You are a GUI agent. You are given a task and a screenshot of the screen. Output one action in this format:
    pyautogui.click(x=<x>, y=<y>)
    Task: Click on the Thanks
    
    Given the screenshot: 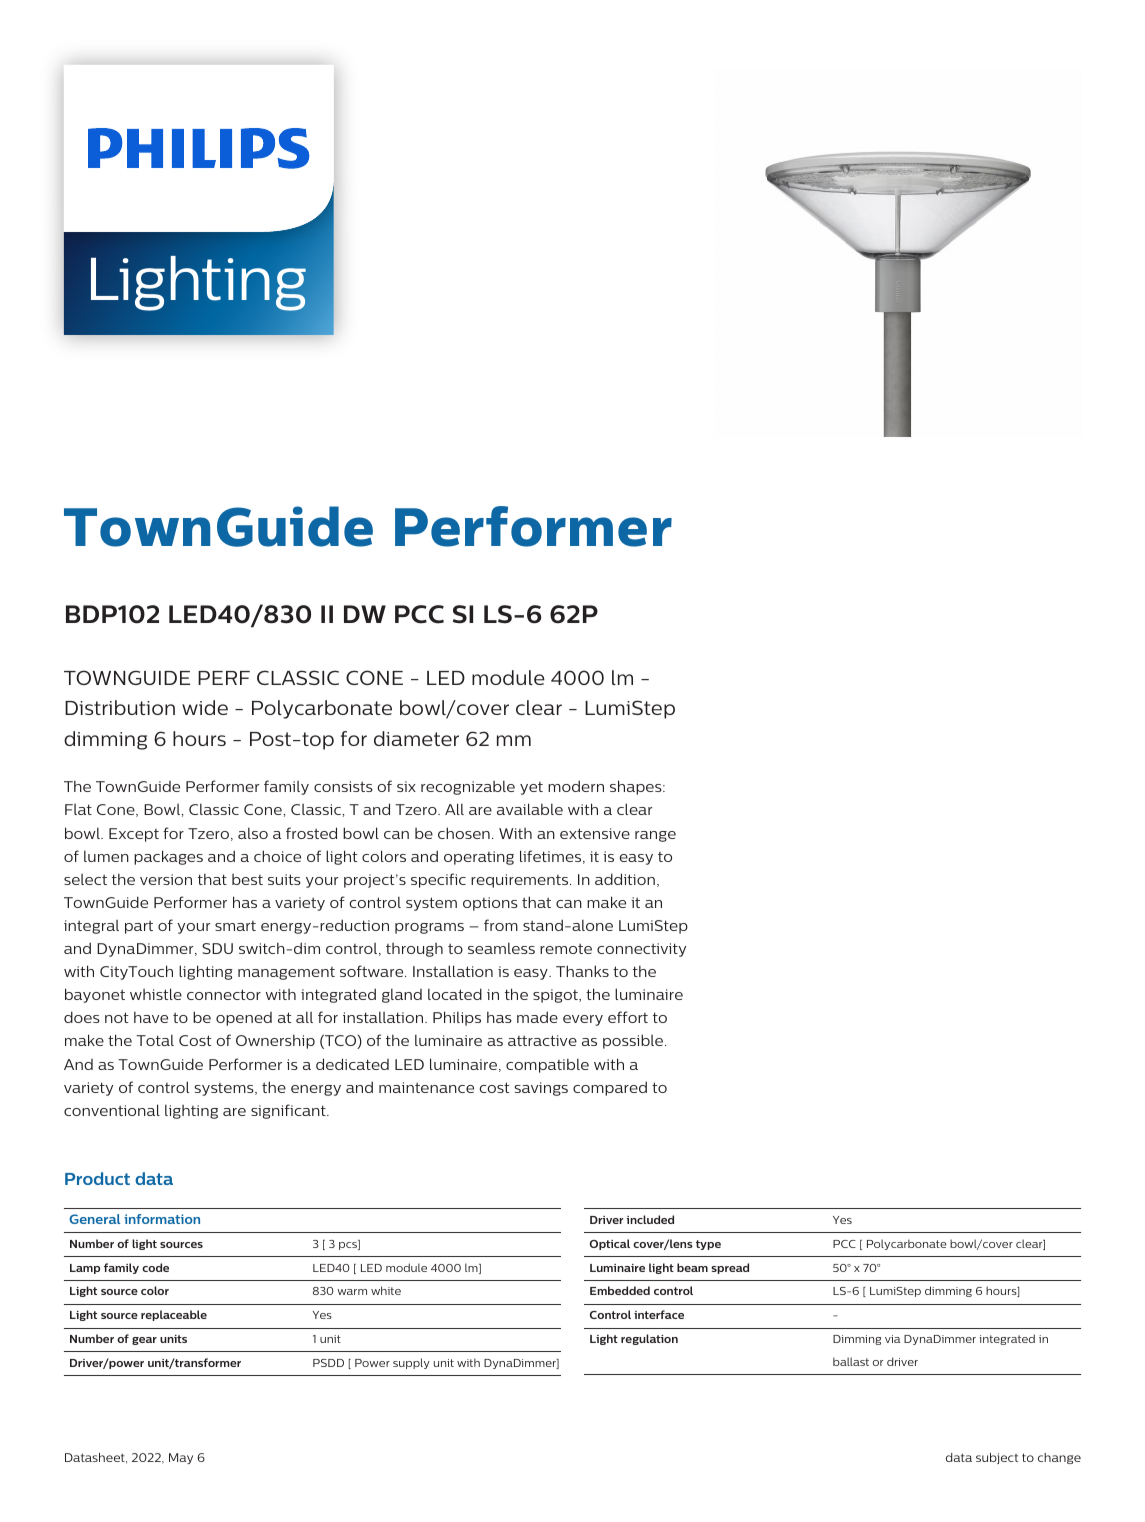 What is the action you would take?
    pyautogui.click(x=582, y=971)
